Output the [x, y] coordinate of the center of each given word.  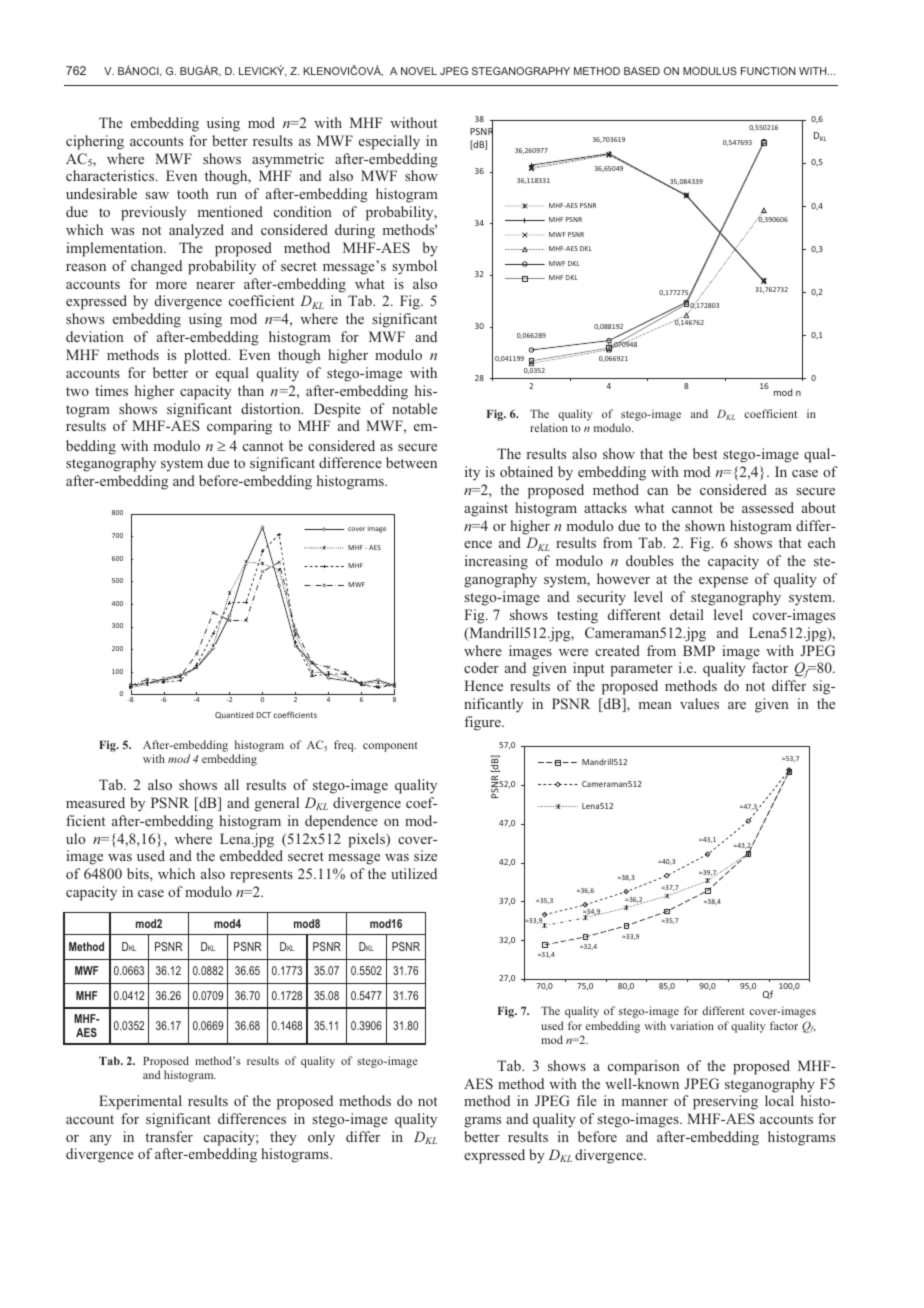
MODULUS [710, 71]
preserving [725, 1102]
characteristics [111, 175]
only [321, 1138]
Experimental [140, 1102]
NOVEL [419, 71]
